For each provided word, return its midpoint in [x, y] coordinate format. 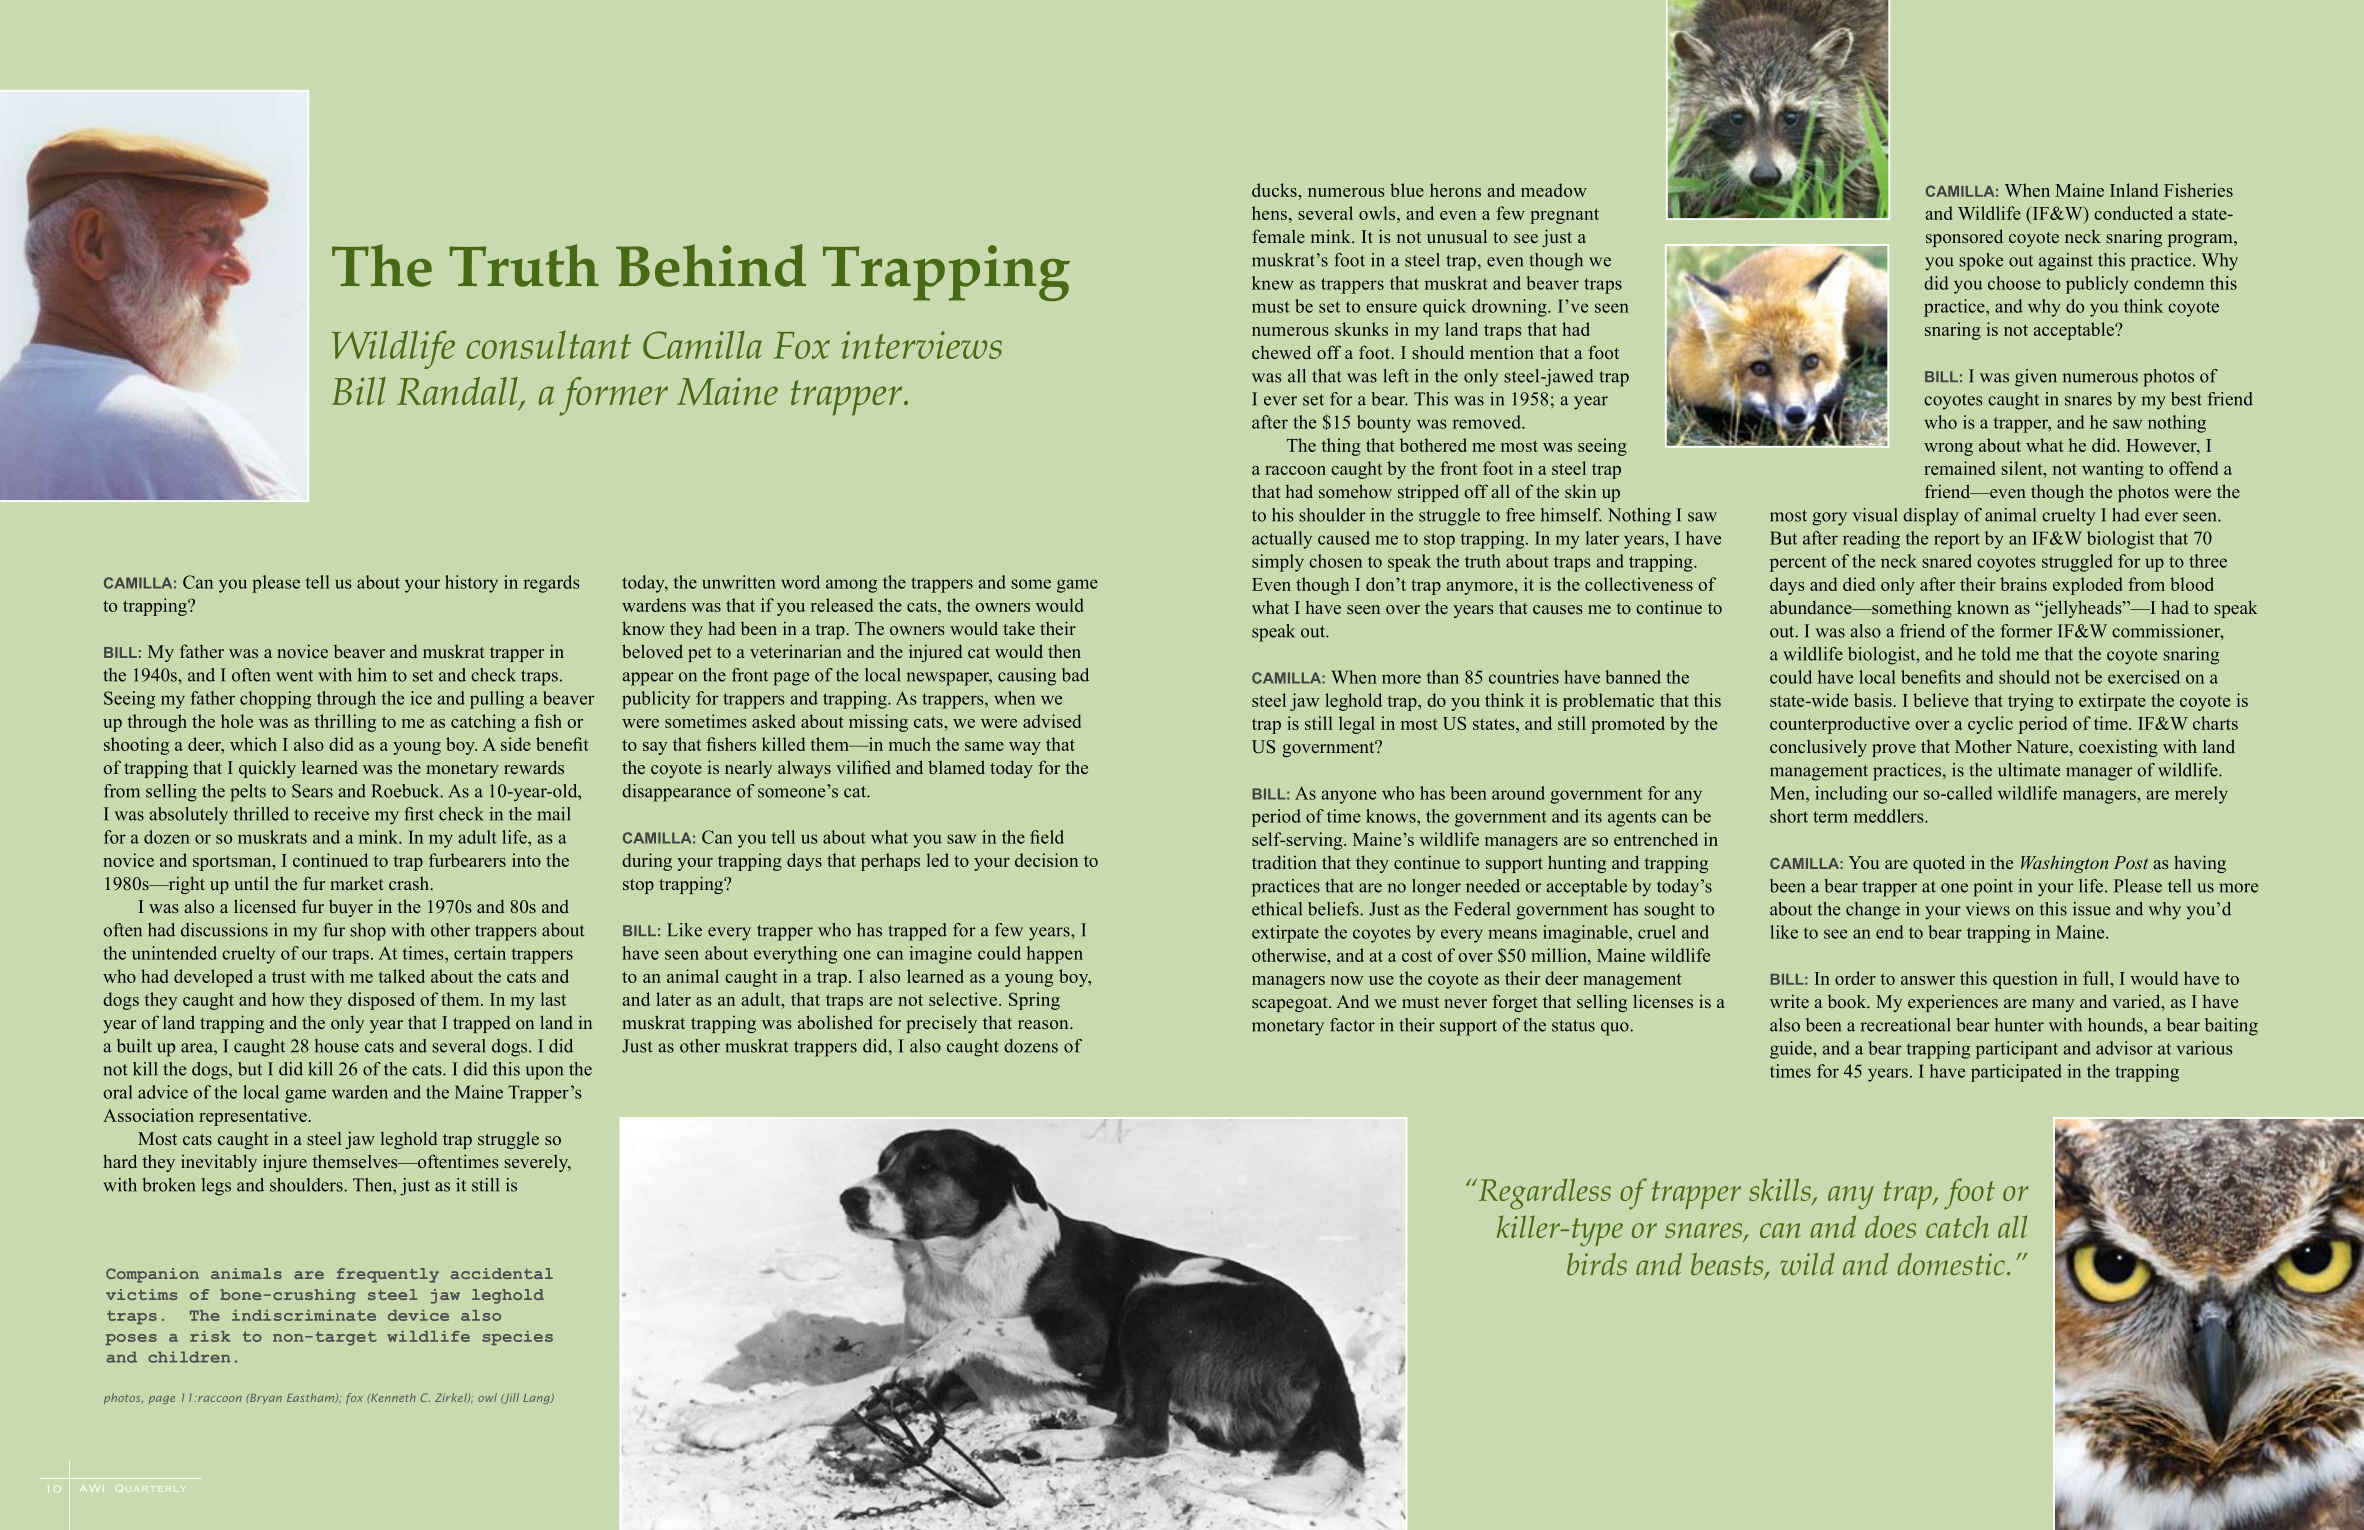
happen [1055, 955]
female [1278, 236]
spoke [1981, 262]
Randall [458, 392]
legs [216, 1187]
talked [401, 976]
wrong [1948, 449]
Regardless [1543, 1194]
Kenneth [392, 1397]
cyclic [1990, 725]
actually [1282, 540]
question [2025, 980]
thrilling [345, 723]
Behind [711, 265]
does [1890, 1226]
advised [1052, 721]
